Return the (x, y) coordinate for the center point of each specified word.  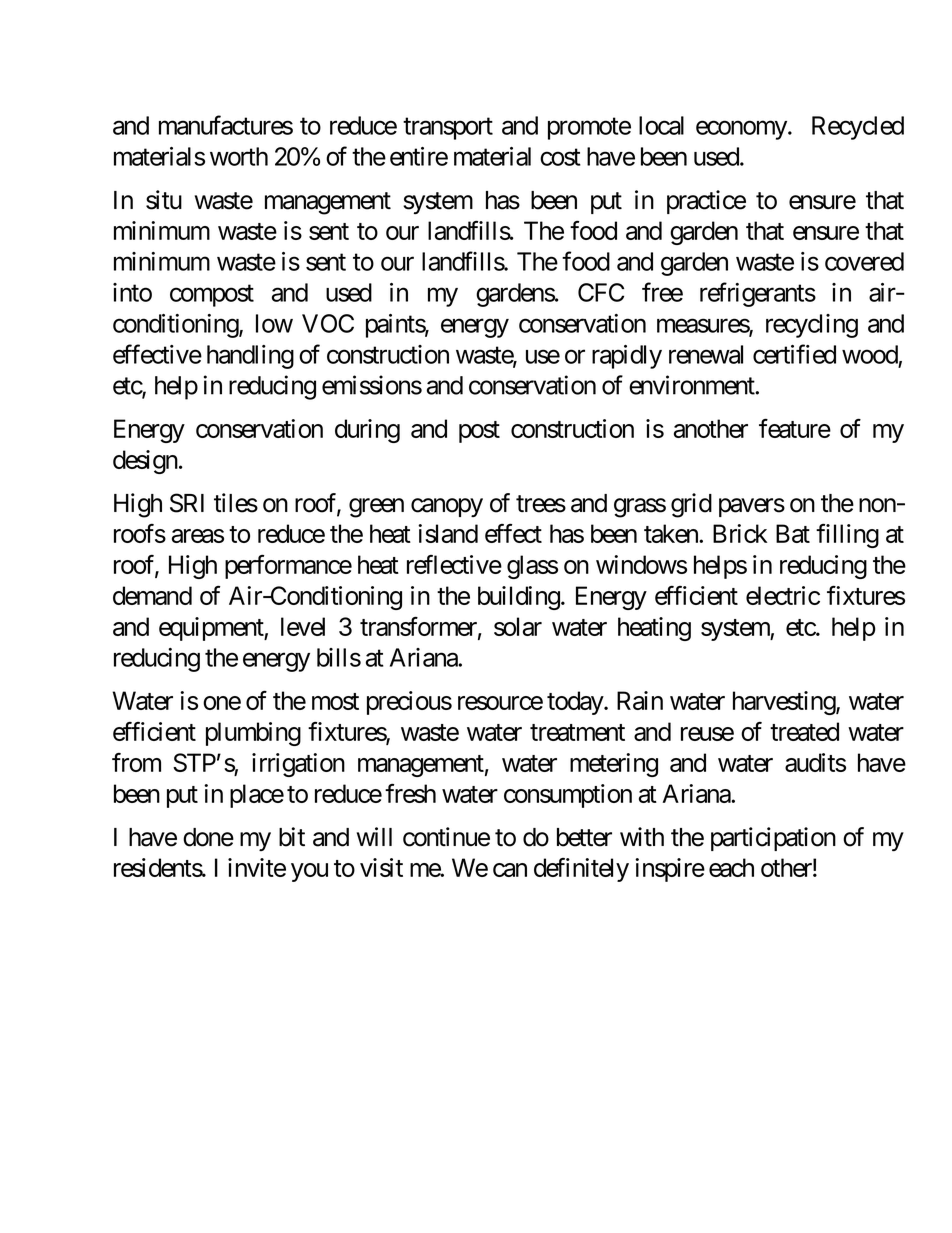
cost (560, 157)
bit (292, 837)
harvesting (785, 703)
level (303, 626)
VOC (328, 323)
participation (773, 839)
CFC (601, 292)
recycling (812, 326)
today (576, 703)
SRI (187, 503)
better (584, 837)
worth (239, 156)
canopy (447, 507)
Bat (793, 533)
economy (741, 130)
